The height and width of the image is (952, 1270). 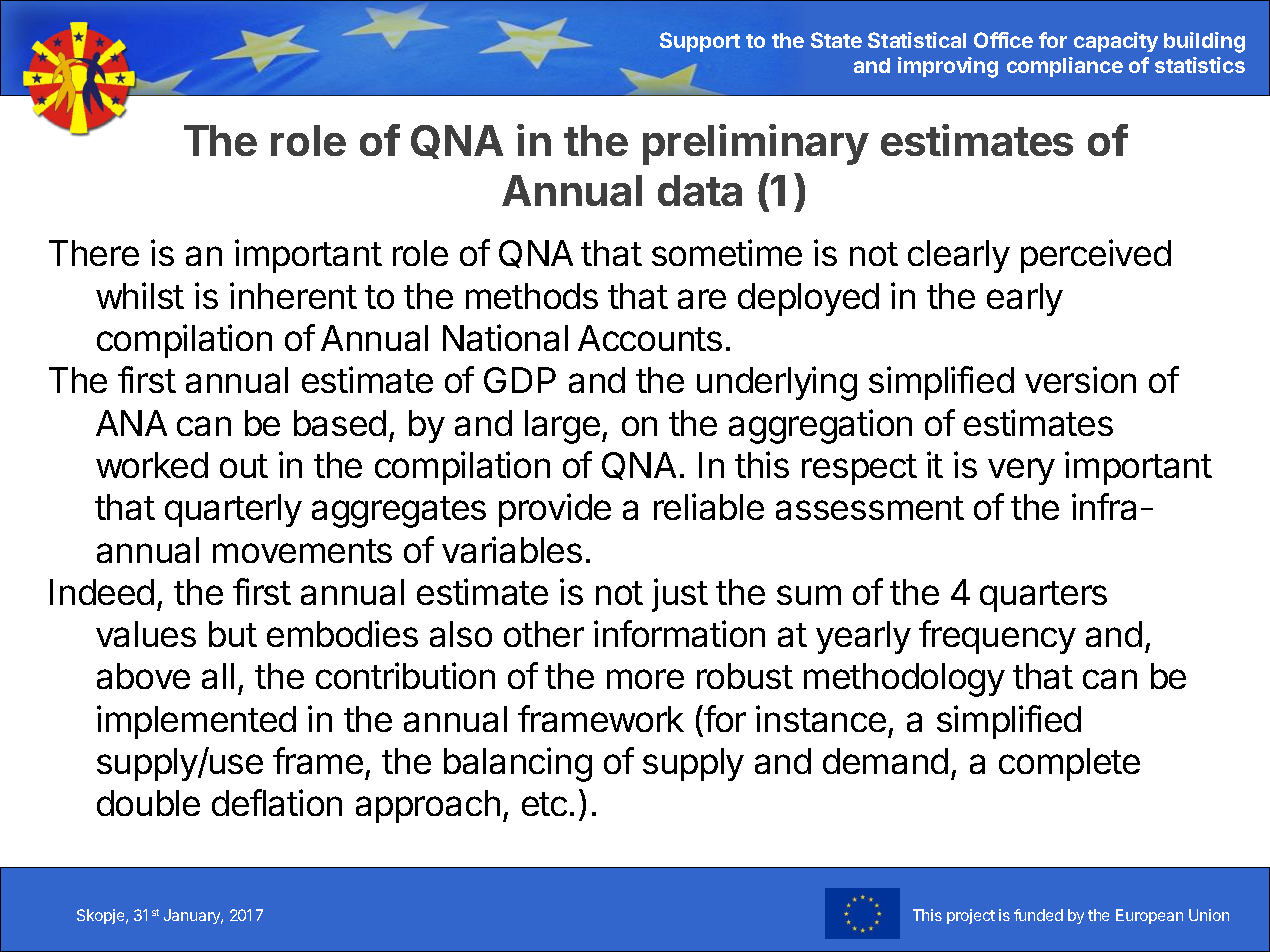 What do you see at coordinates (1021, 471) in the image?
I see `very` at bounding box center [1021, 471].
